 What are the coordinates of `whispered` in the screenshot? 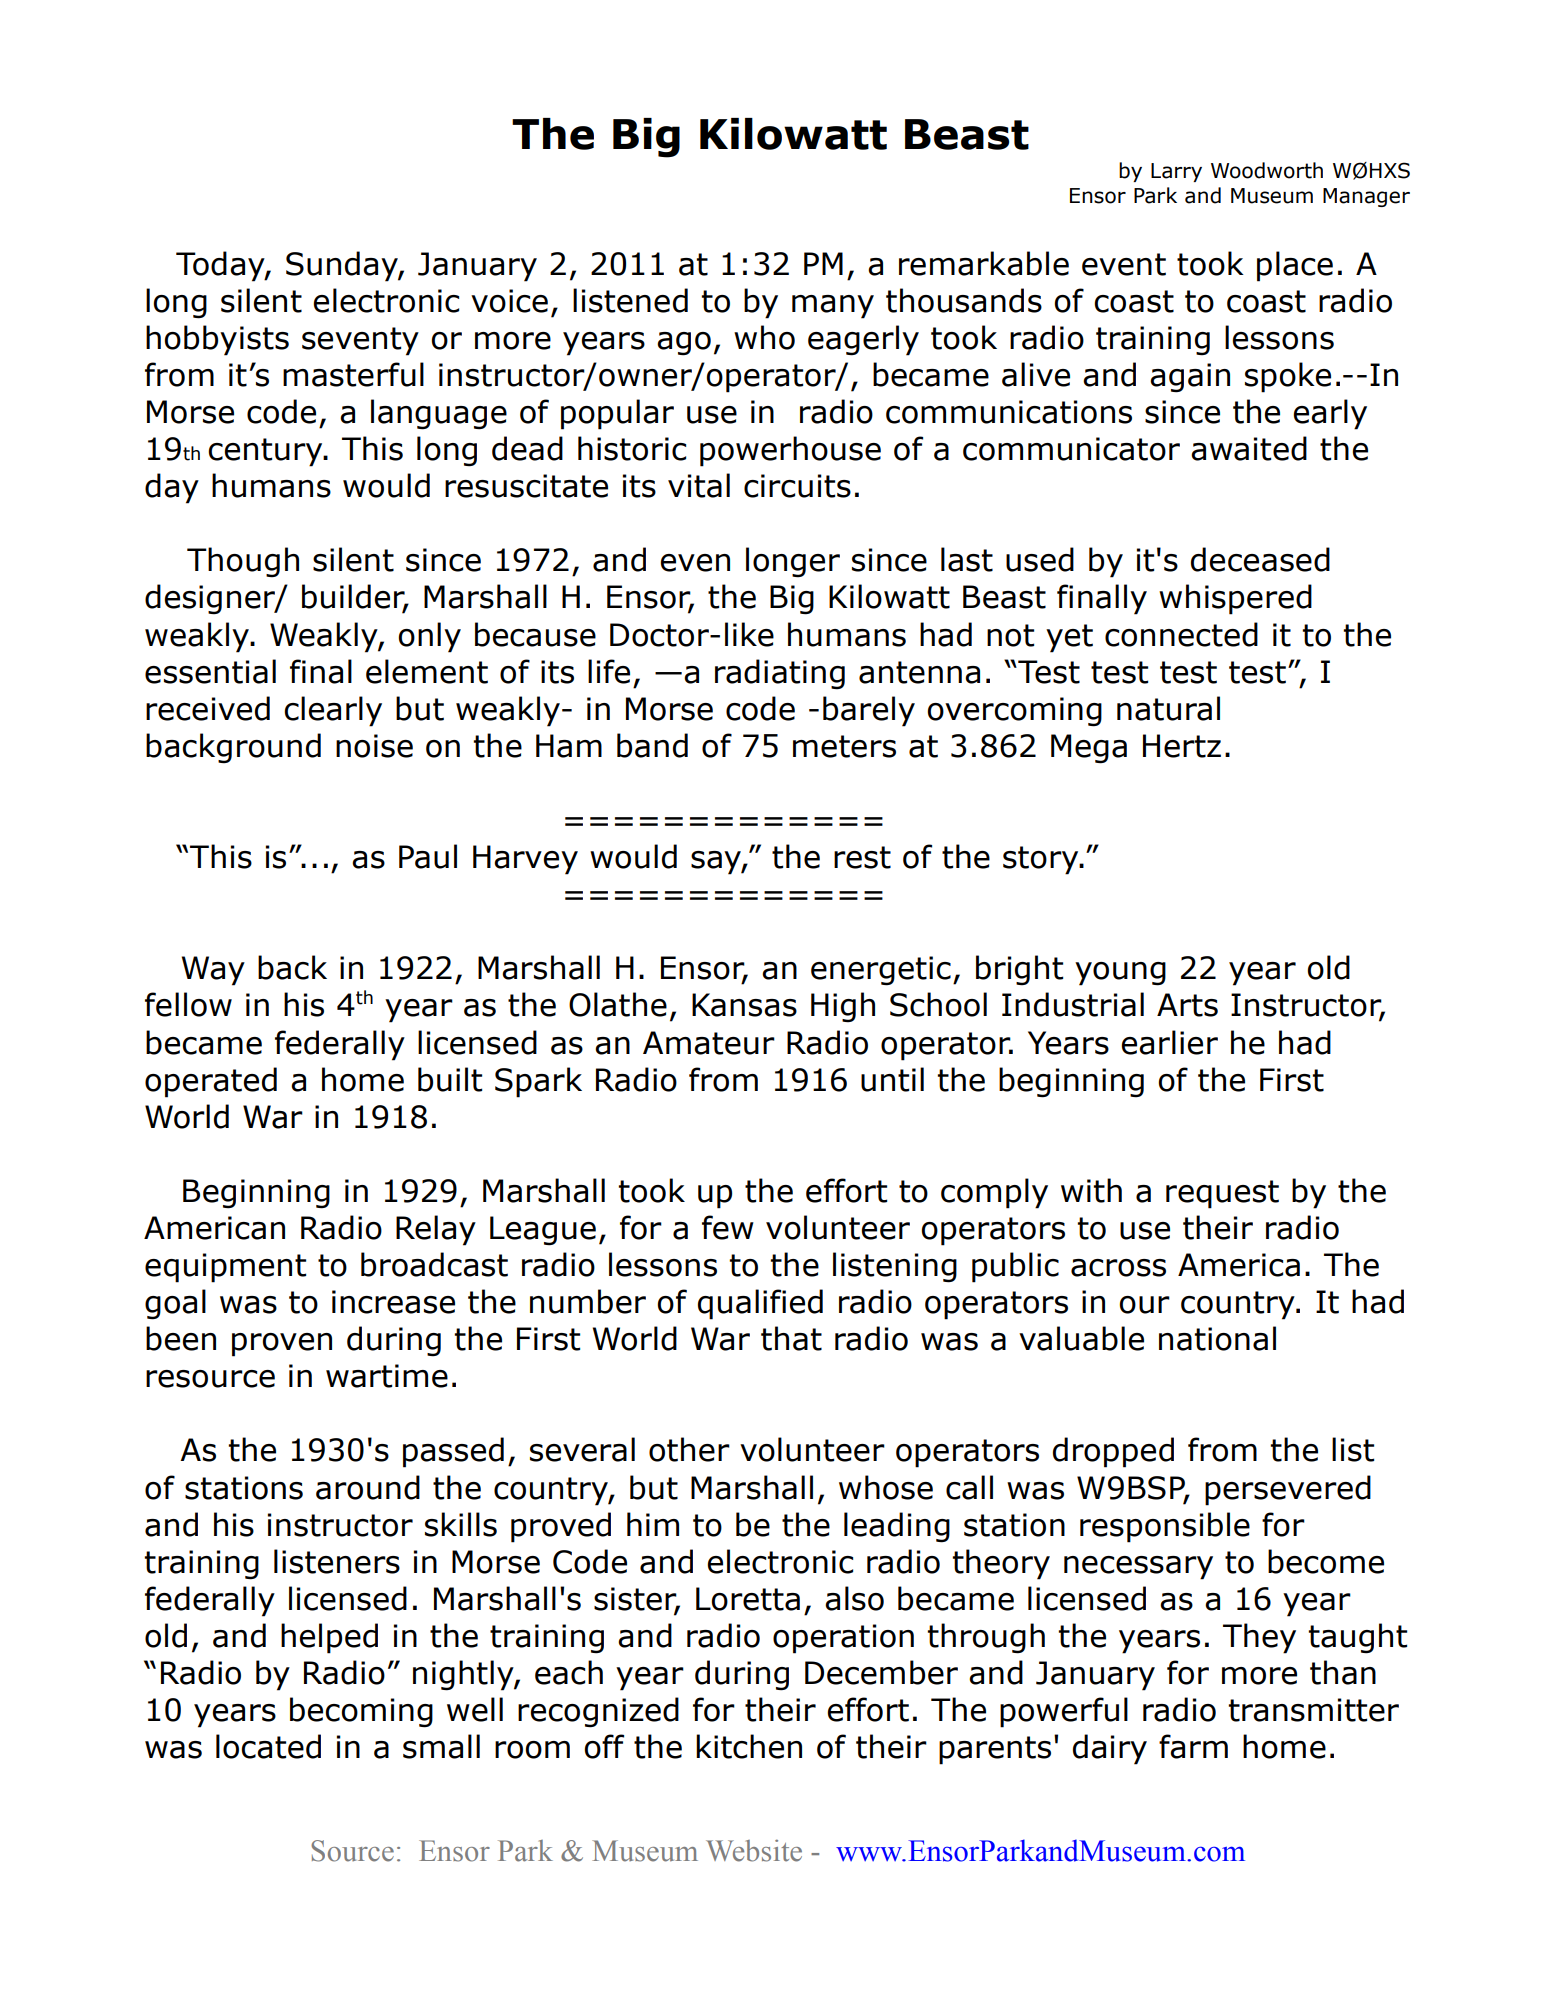 It's located at (1235, 599).
